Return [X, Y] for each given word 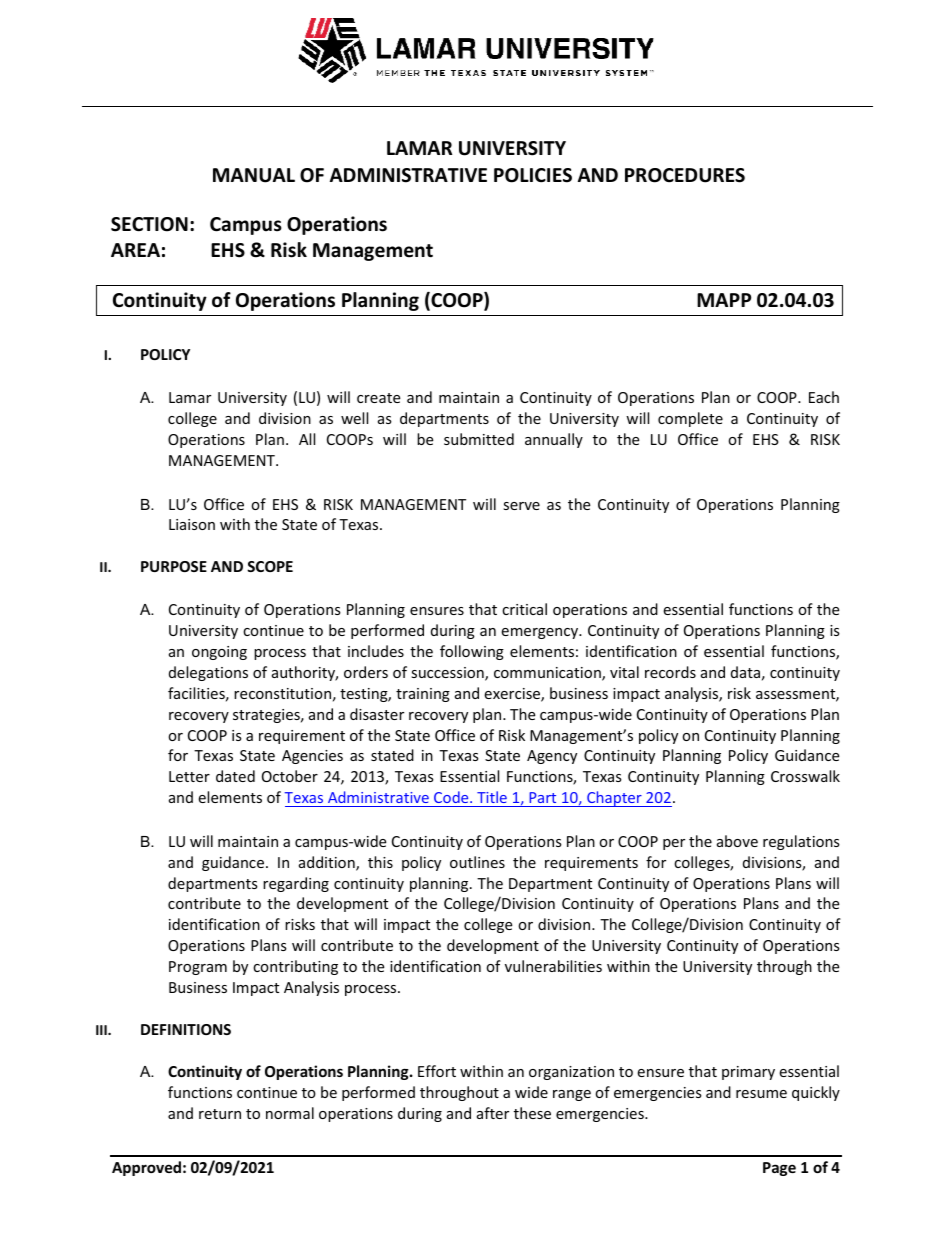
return [220, 1114]
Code [452, 797]
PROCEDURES [685, 175]
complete [690, 419]
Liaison [192, 524]
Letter [189, 776]
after [493, 1113]
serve [521, 506]
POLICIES [533, 175]
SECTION [149, 224]
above [737, 841]
